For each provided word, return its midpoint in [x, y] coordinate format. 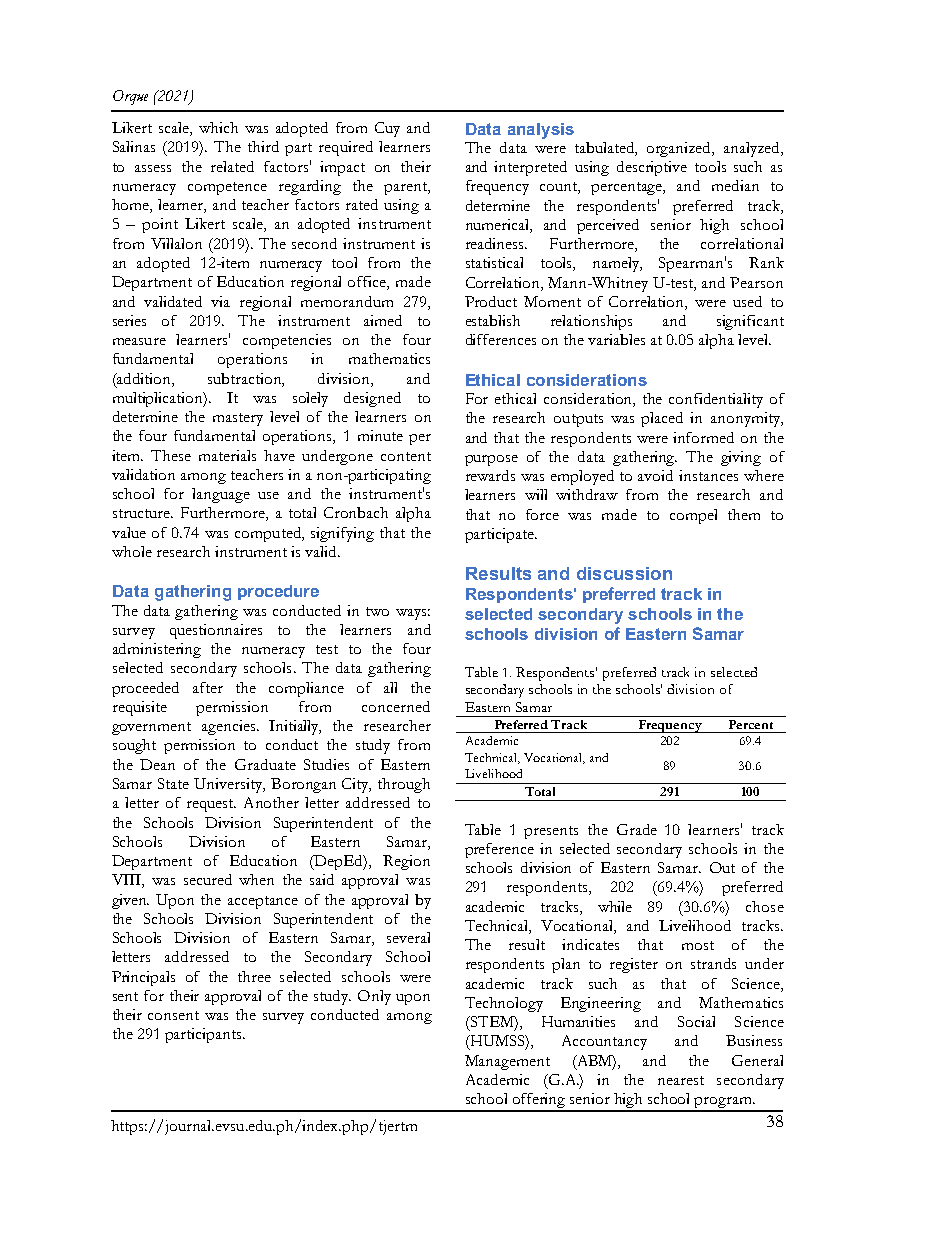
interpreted [530, 168]
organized [680, 149]
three [254, 976]
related [232, 166]
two [377, 611]
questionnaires [216, 631]
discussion [624, 573]
